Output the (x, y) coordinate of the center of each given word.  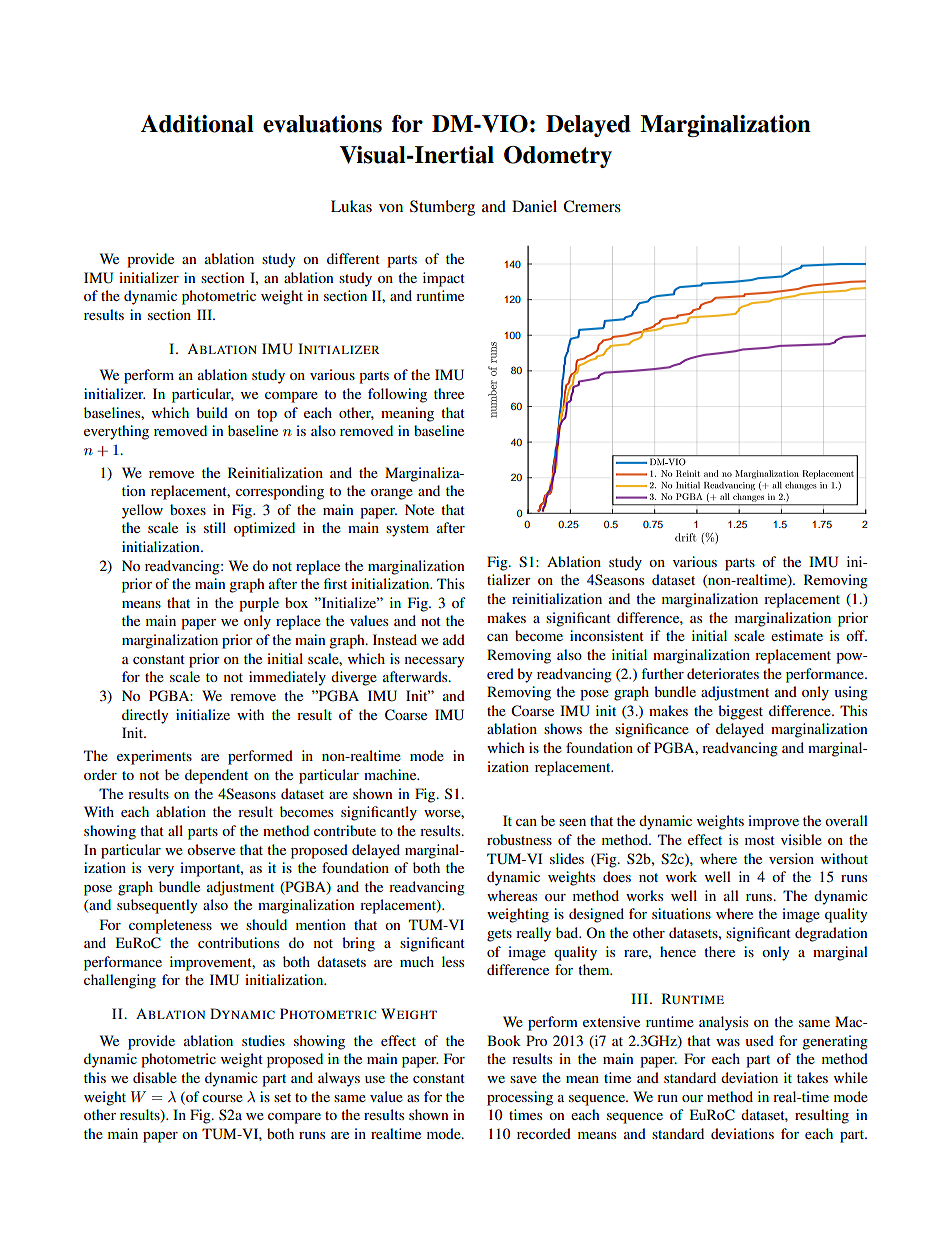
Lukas (351, 206)
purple (259, 604)
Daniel (534, 206)
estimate (797, 635)
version (791, 858)
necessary (434, 662)
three (449, 393)
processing (520, 1098)
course (222, 1098)
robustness (519, 839)
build (212, 412)
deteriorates (723, 673)
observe (211, 849)
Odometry (558, 157)
